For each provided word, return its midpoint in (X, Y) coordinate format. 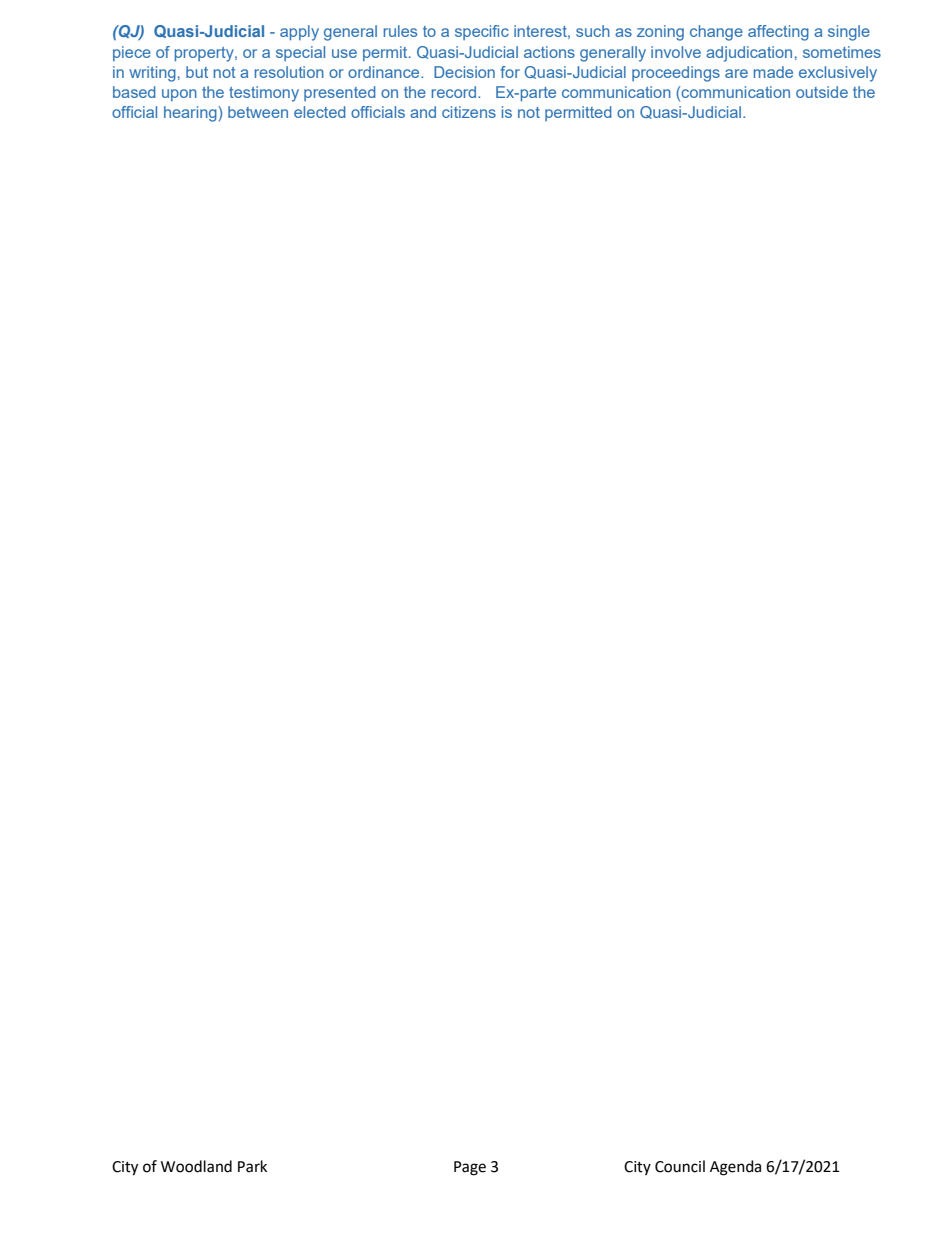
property (205, 54)
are (736, 73)
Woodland (196, 1166)
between (258, 112)
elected (320, 112)
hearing (191, 114)
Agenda (735, 1168)
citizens (469, 112)
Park (252, 1166)
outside (822, 92)
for (510, 72)
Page (470, 1168)
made (773, 72)
